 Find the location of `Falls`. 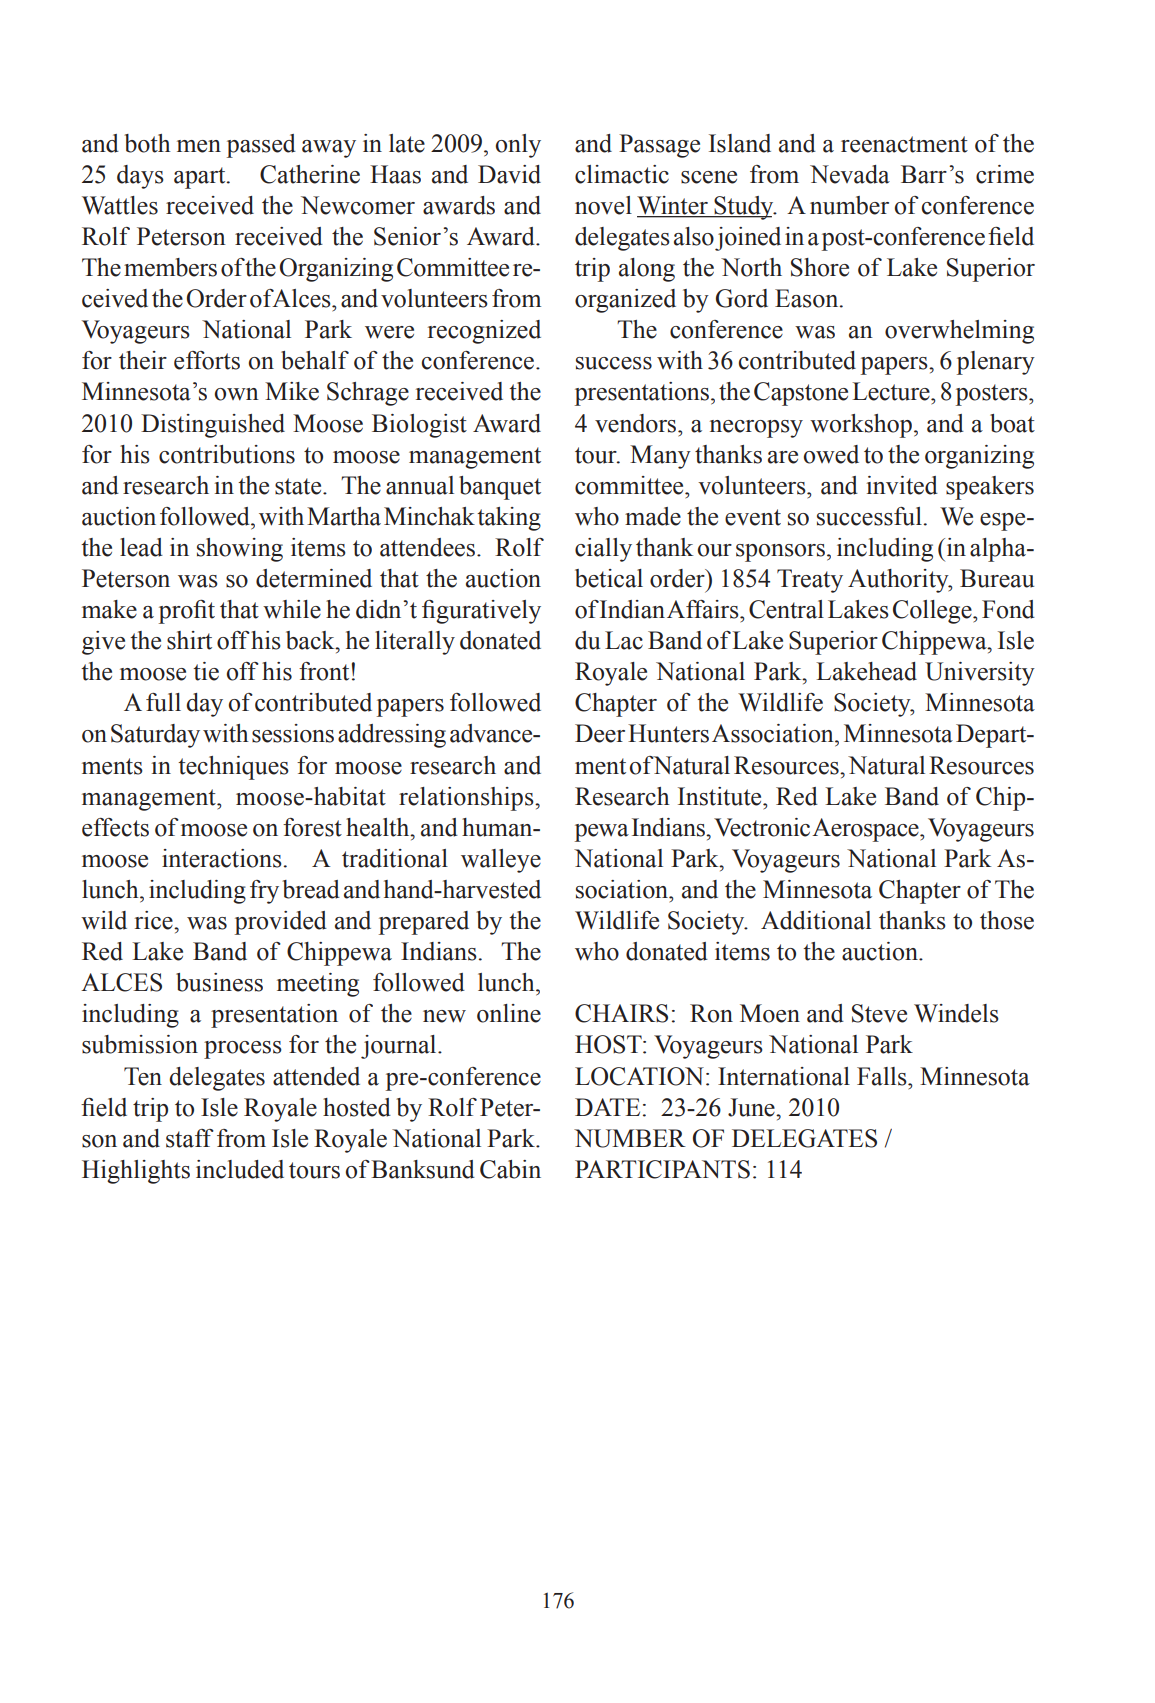

Falls is located at coordinates (883, 1076).
